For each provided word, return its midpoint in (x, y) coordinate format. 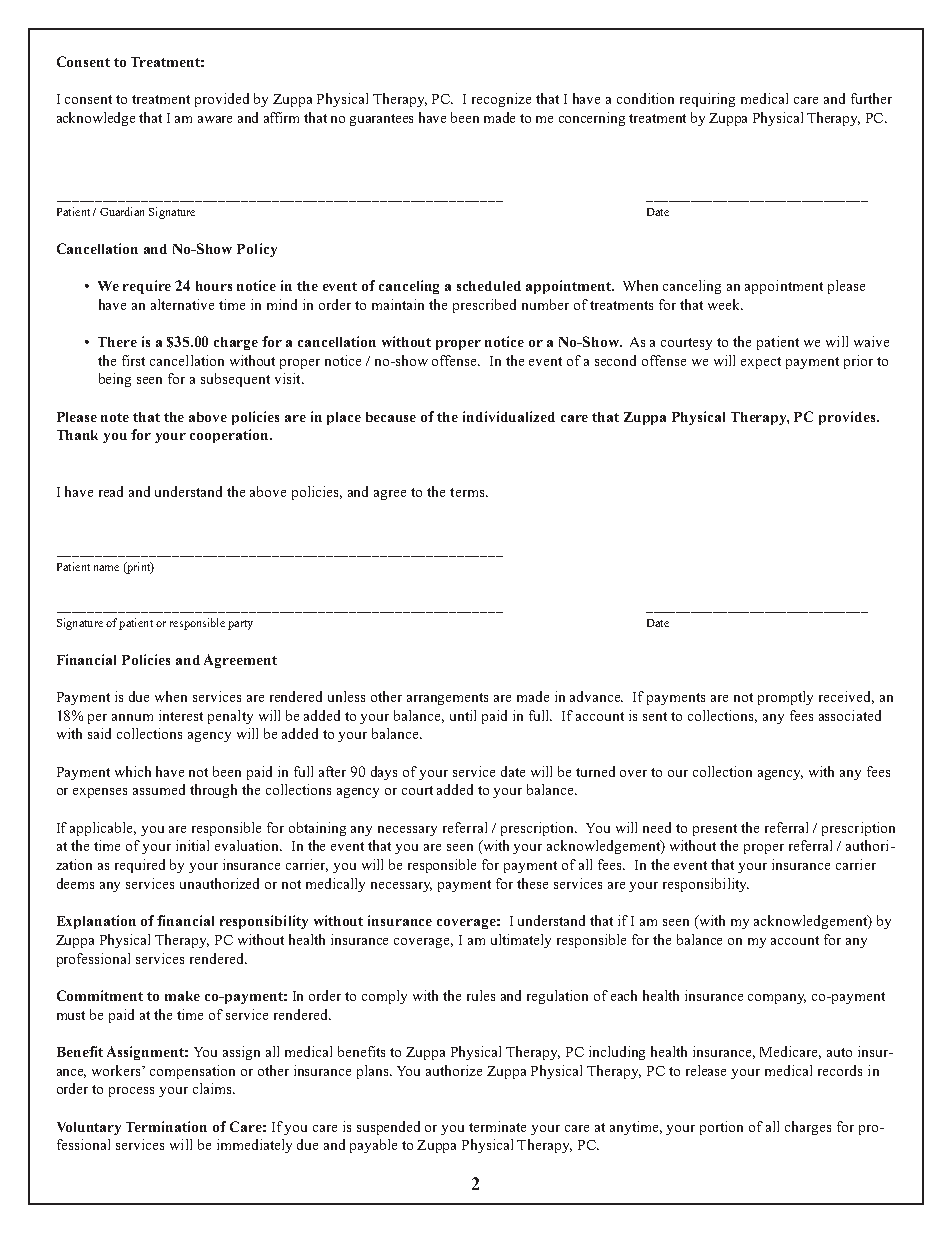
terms (468, 492)
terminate (497, 1126)
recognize (501, 100)
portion (721, 1128)
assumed (159, 789)
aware (215, 119)
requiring (707, 100)
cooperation (230, 436)
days (384, 773)
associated (850, 715)
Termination (166, 1126)
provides (848, 418)
